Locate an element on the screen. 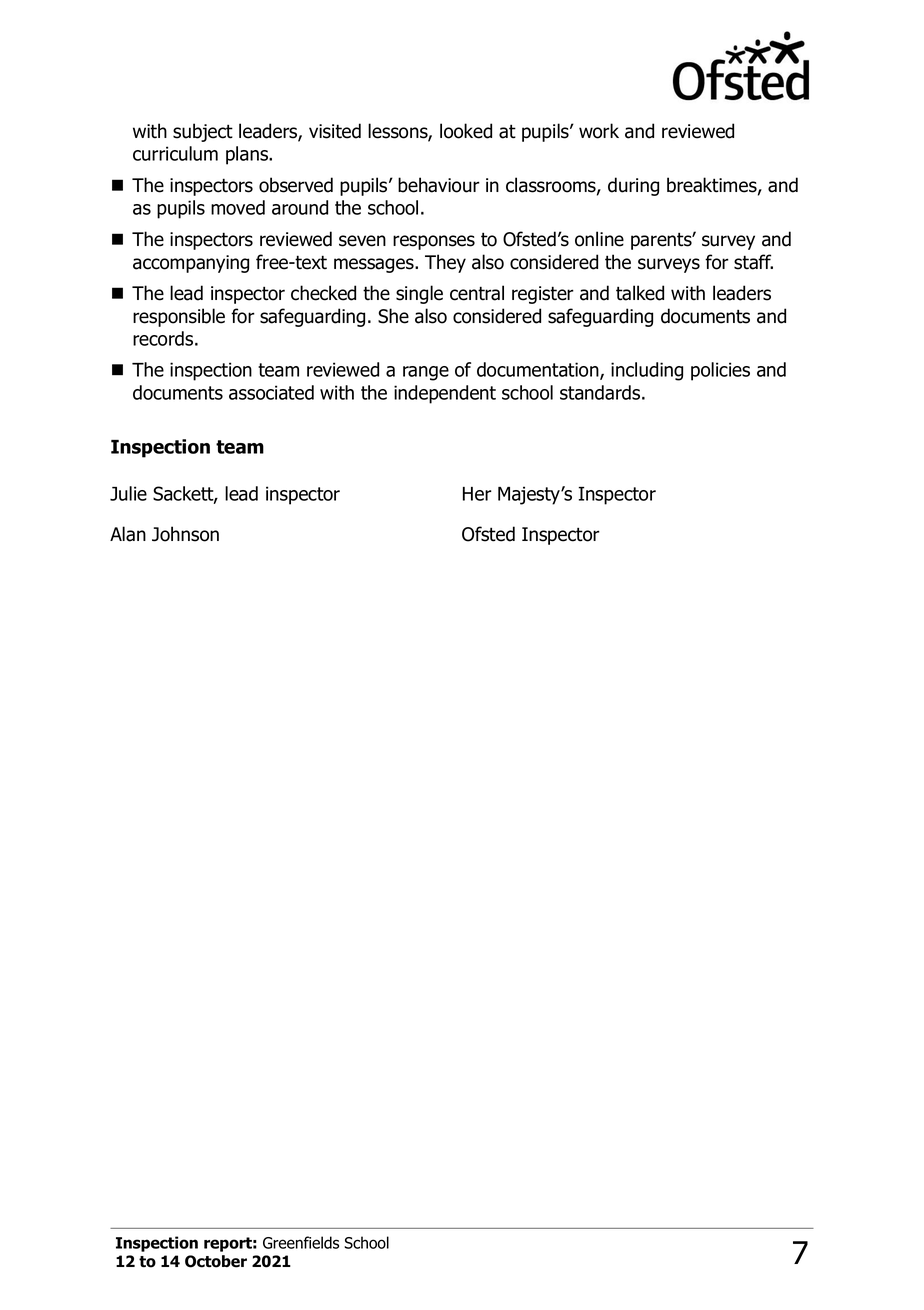  October is located at coordinates (216, 1261).
